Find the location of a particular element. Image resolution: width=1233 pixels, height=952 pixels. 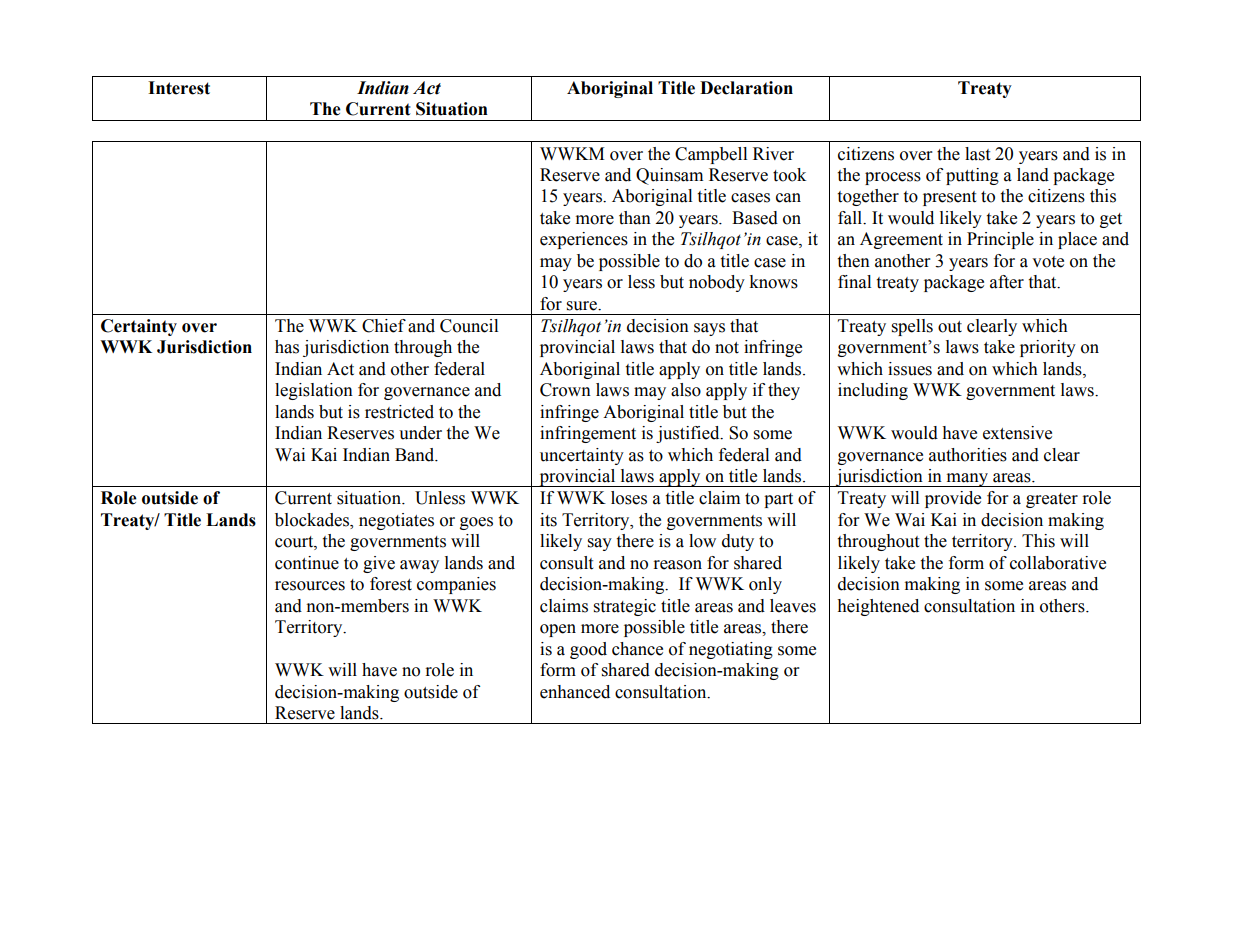

resources is located at coordinates (310, 586).
